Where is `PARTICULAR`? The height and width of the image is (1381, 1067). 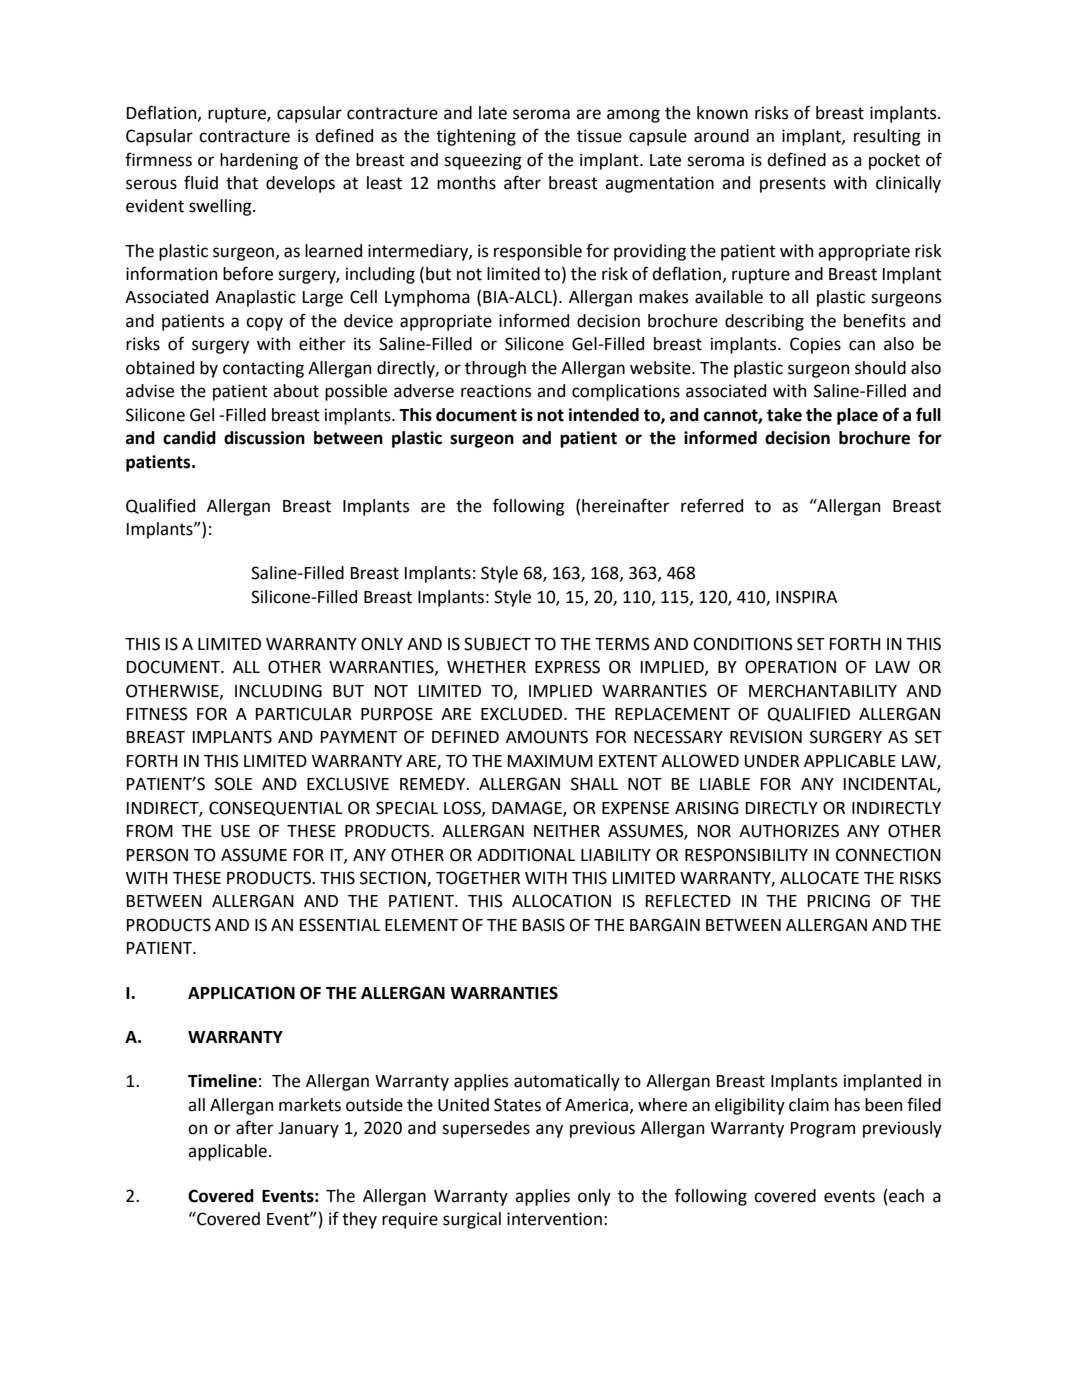
PARTICULAR is located at coordinates (304, 714).
